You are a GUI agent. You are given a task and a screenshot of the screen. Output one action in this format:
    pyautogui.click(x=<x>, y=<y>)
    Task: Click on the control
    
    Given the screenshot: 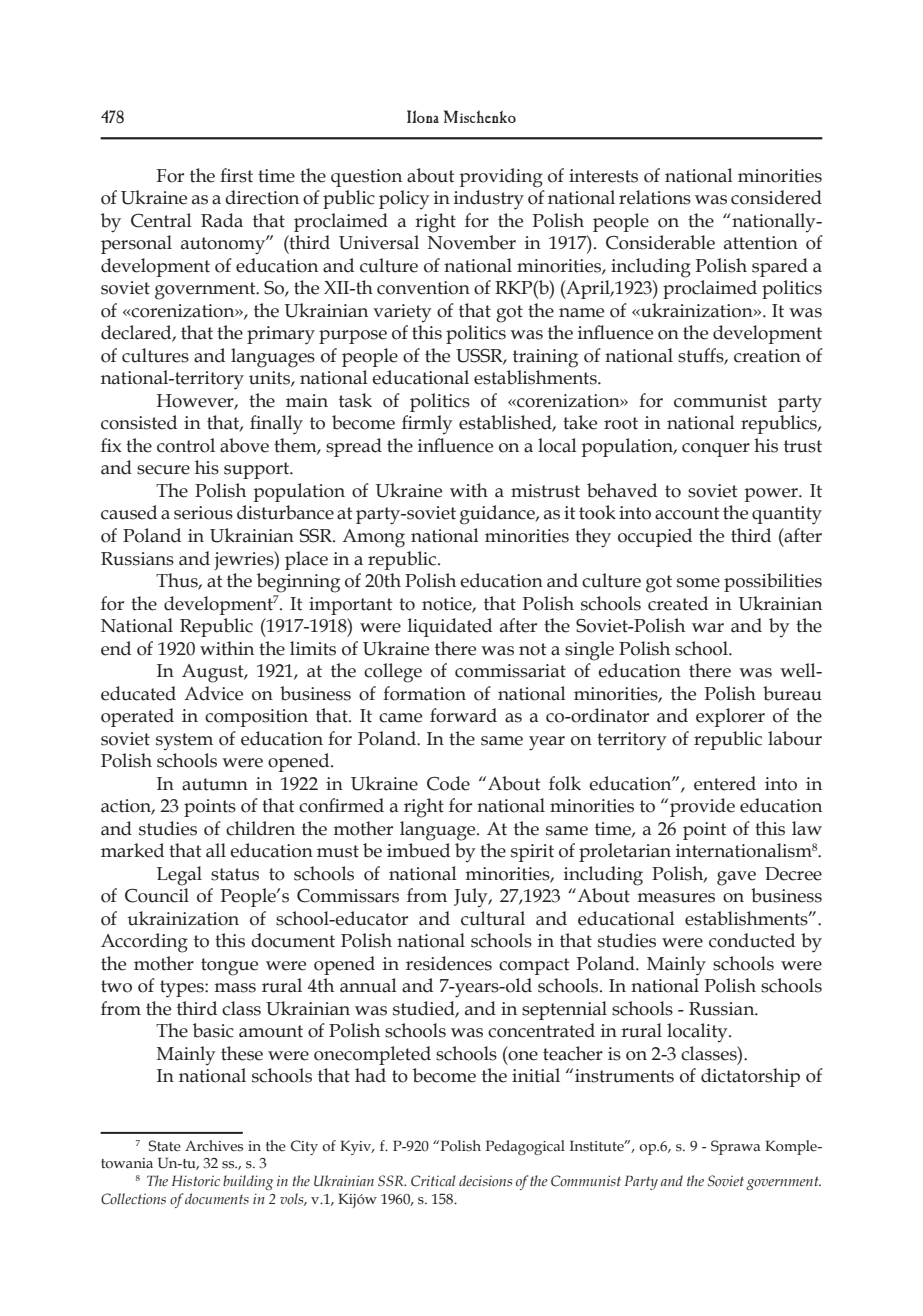 What is the action you would take?
    pyautogui.click(x=186, y=445)
